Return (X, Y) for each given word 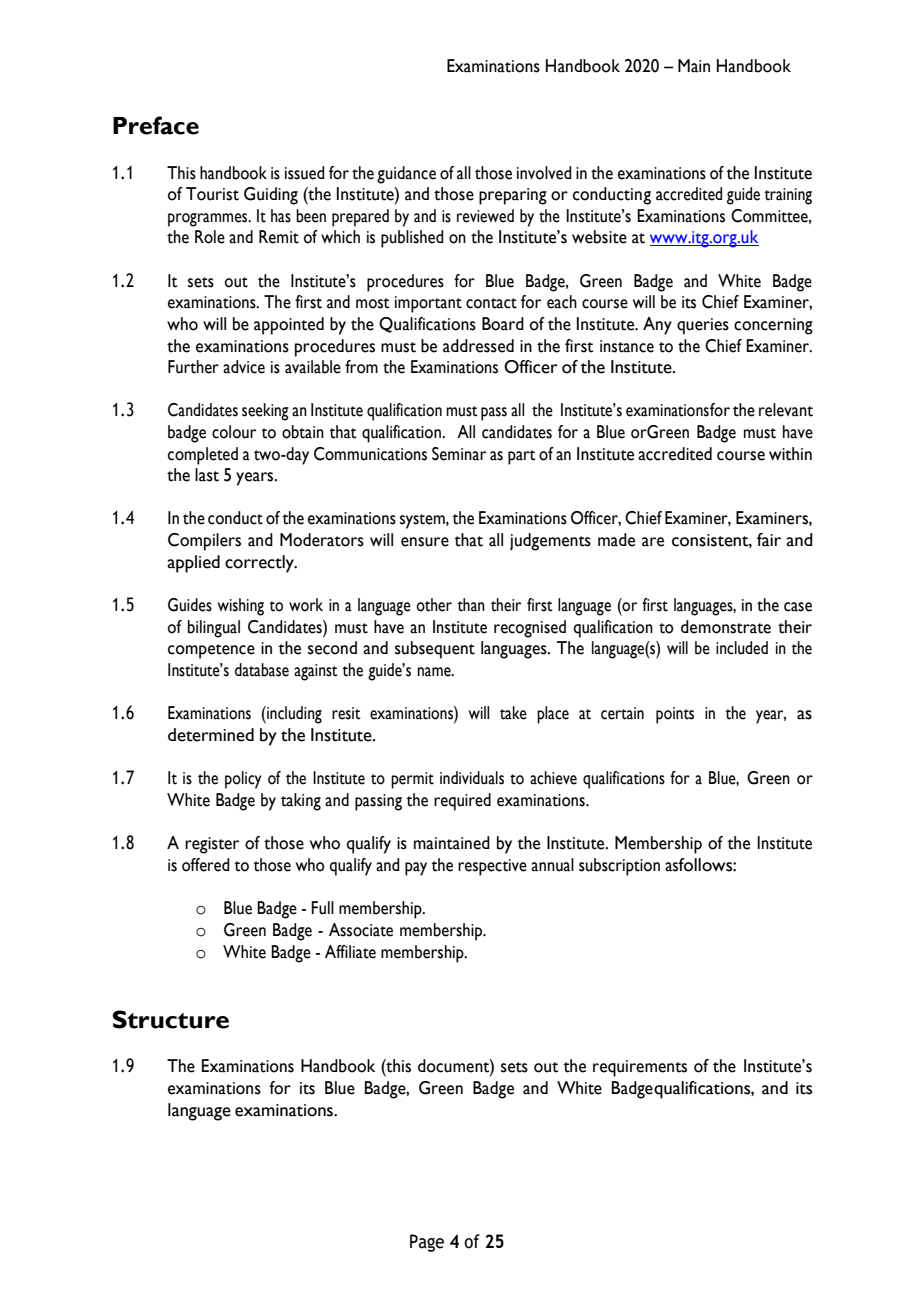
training (788, 196)
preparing (513, 196)
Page (427, 1243)
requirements (640, 1068)
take (513, 713)
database (262, 670)
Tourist (212, 194)
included (742, 648)
